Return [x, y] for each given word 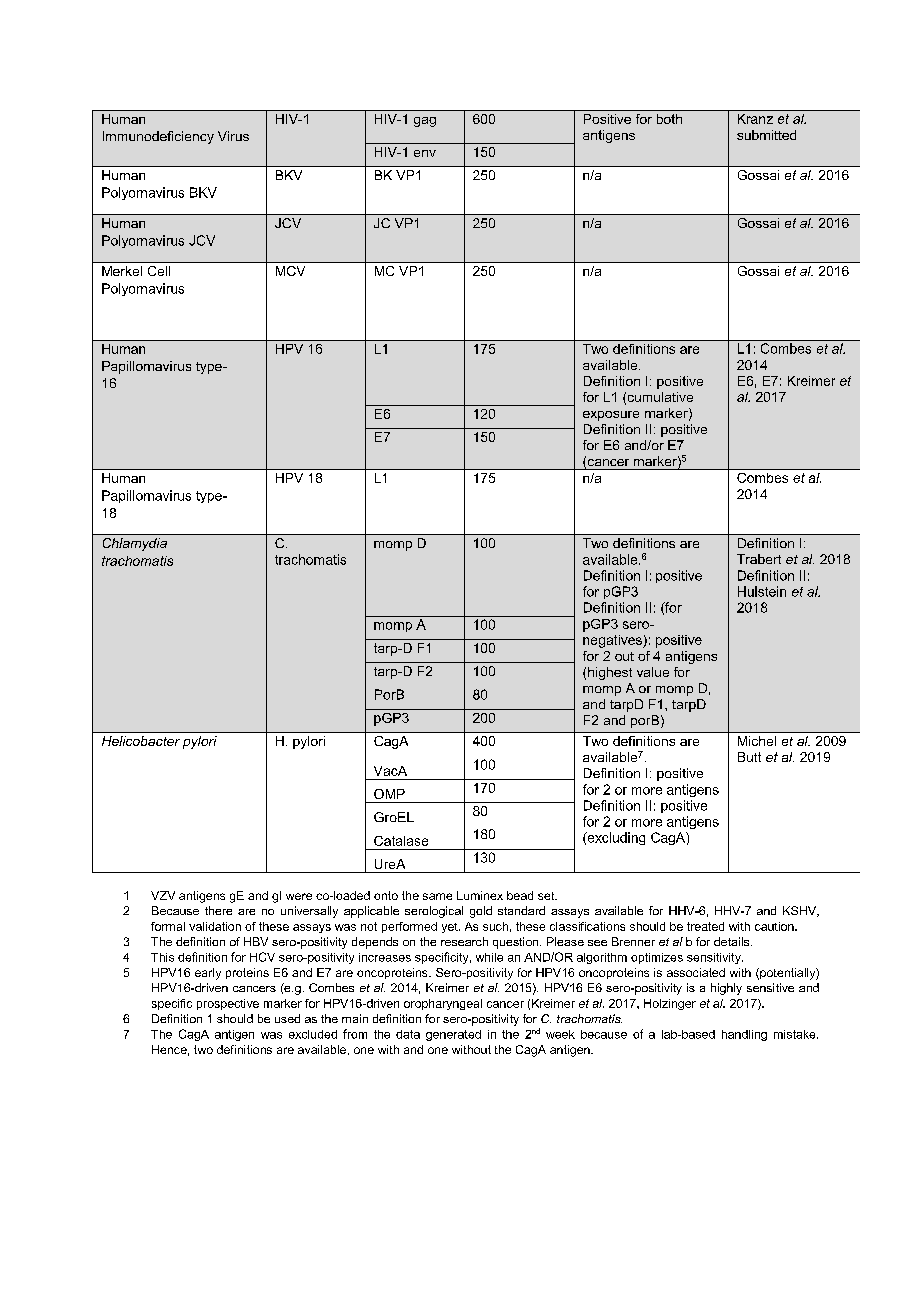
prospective [228, 1004]
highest [610, 673]
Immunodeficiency [158, 137]
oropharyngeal [443, 1004]
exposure [611, 416]
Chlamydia [135, 544]
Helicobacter [141, 741]
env [425, 153]
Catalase [401, 841]
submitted [766, 135]
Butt [749, 757]
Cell [159, 271]
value [653, 672]
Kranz [755, 119]
